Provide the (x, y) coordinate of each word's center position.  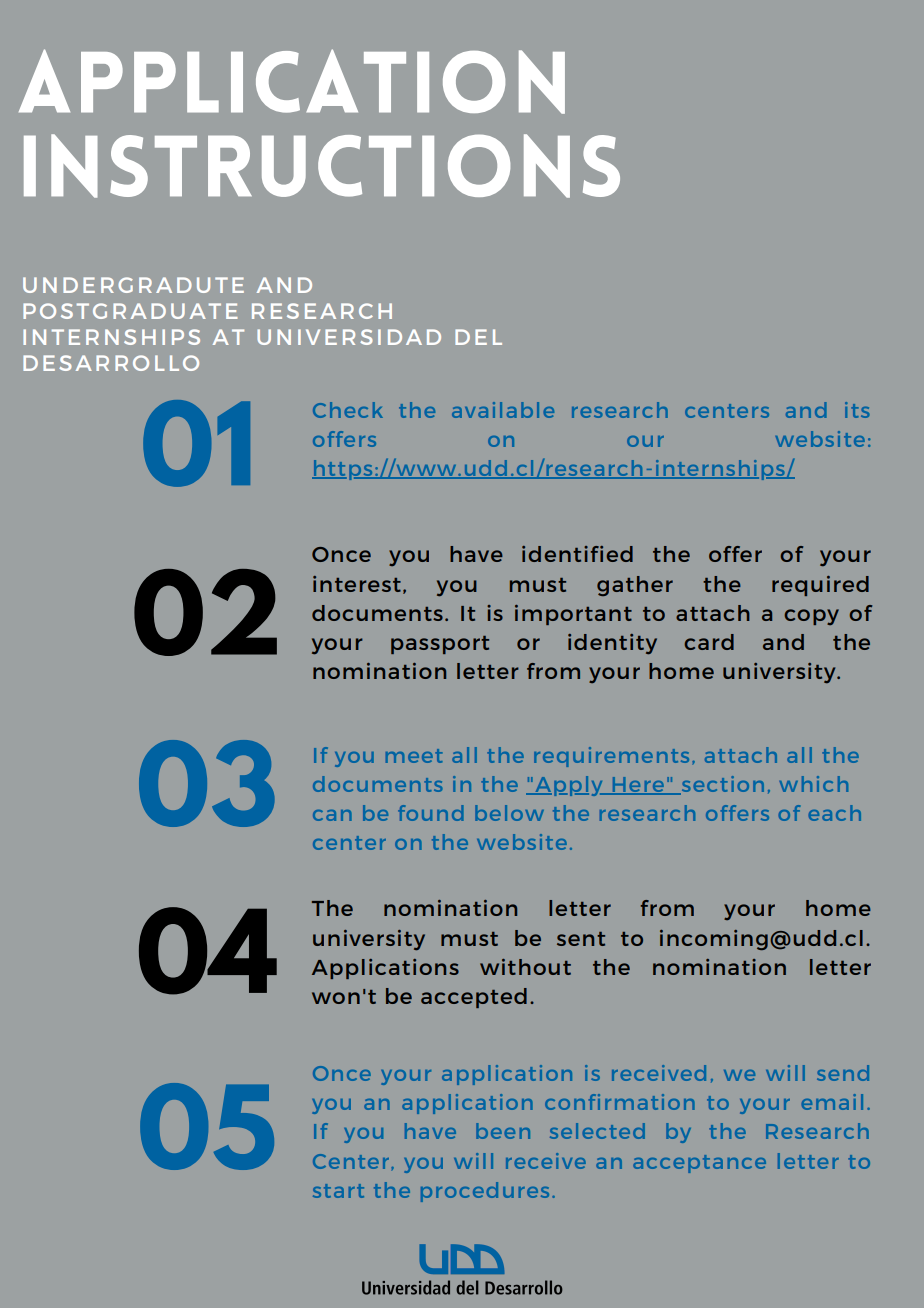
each (834, 813)
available (503, 410)
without (525, 967)
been (503, 1131)
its (857, 410)
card (709, 642)
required (820, 586)
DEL (478, 337)
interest (357, 584)
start (338, 1191)
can (332, 815)
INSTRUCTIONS (322, 166)
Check (348, 410)
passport (440, 645)
